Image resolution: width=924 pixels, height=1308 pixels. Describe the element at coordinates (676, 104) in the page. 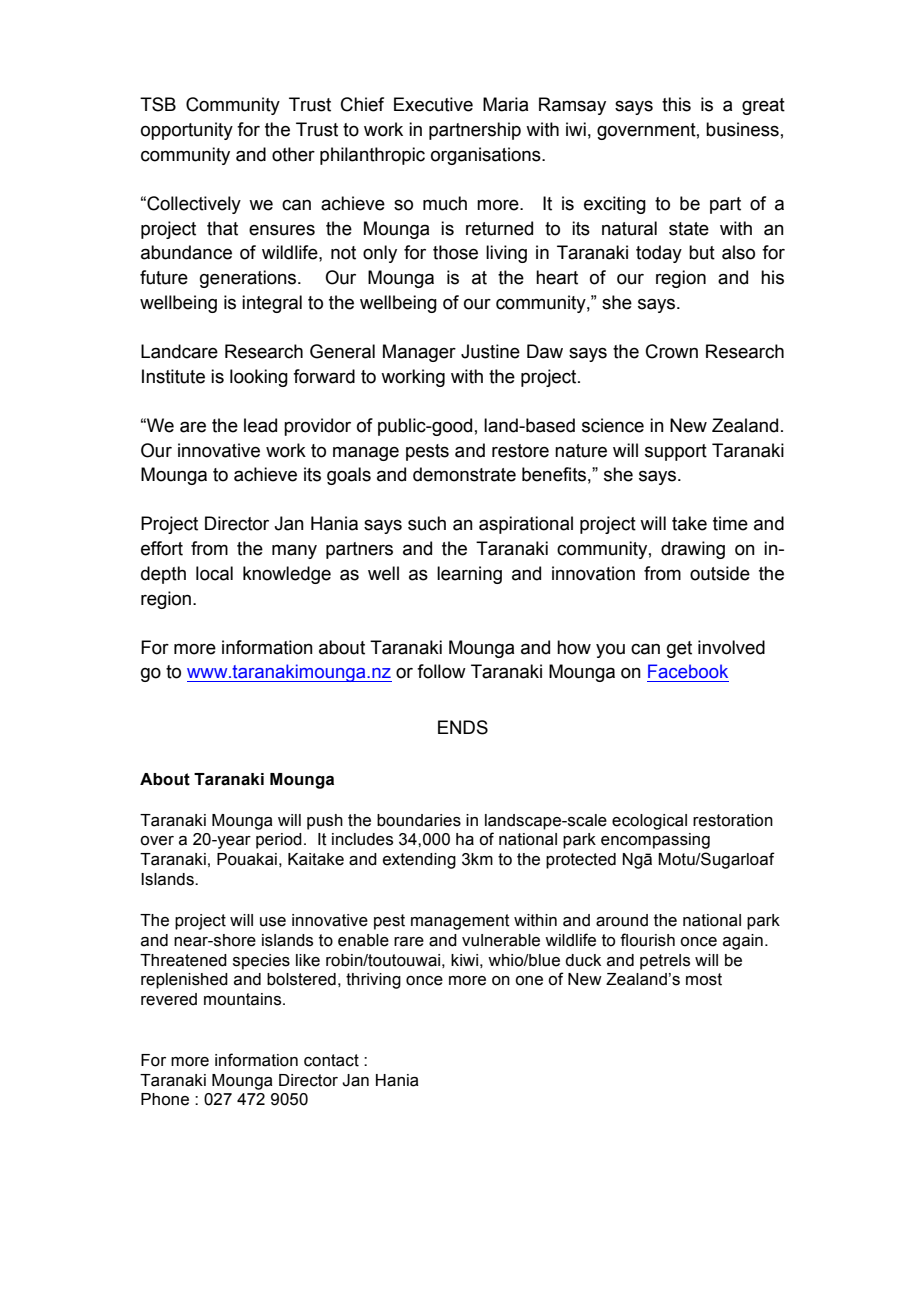

I see `this` at that location.
